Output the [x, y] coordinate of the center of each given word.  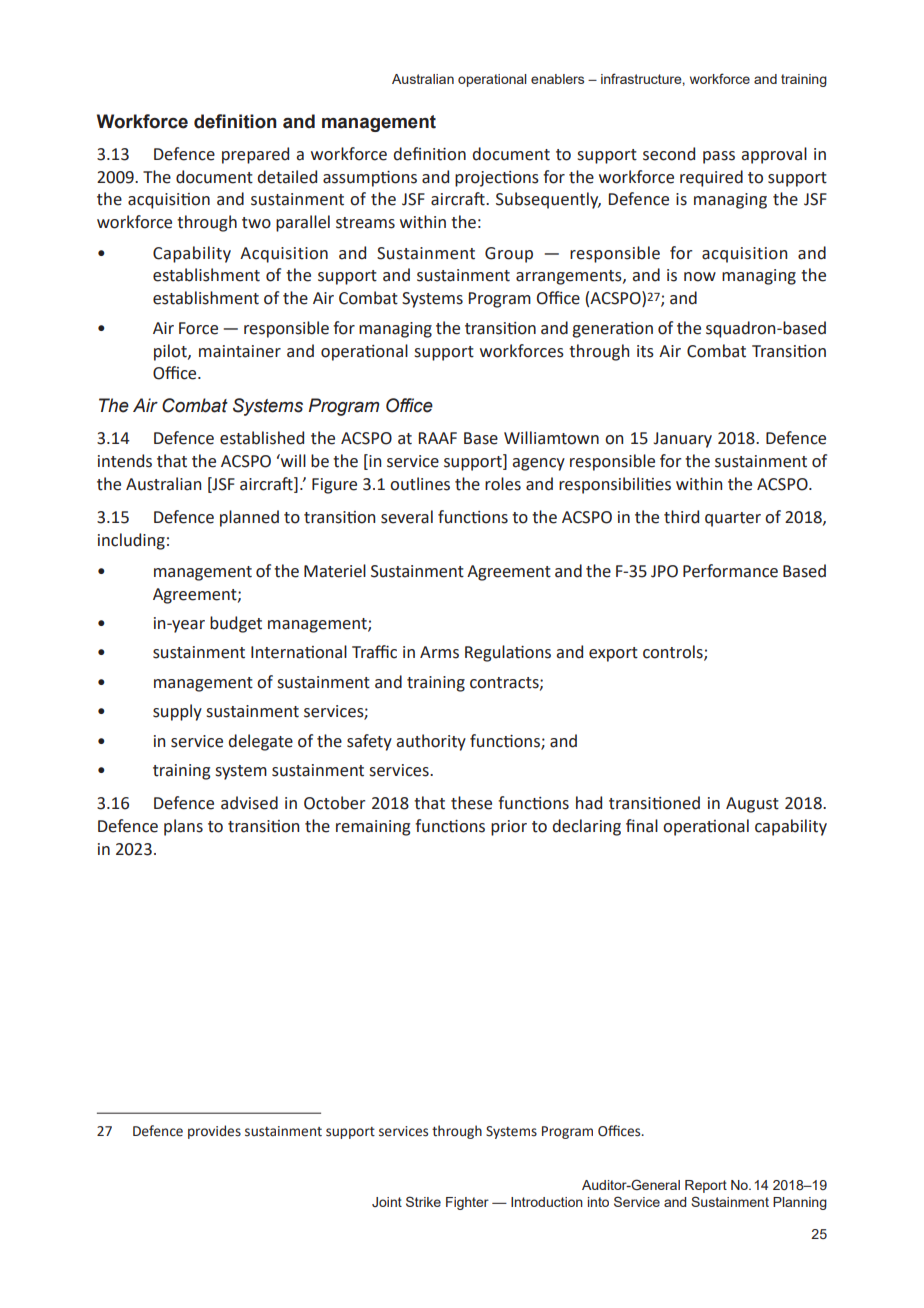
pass [719, 157]
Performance [730, 571]
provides [214, 1132]
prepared [255, 155]
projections [497, 179]
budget [236, 624]
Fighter [467, 1203]
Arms [439, 652]
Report [706, 1186]
